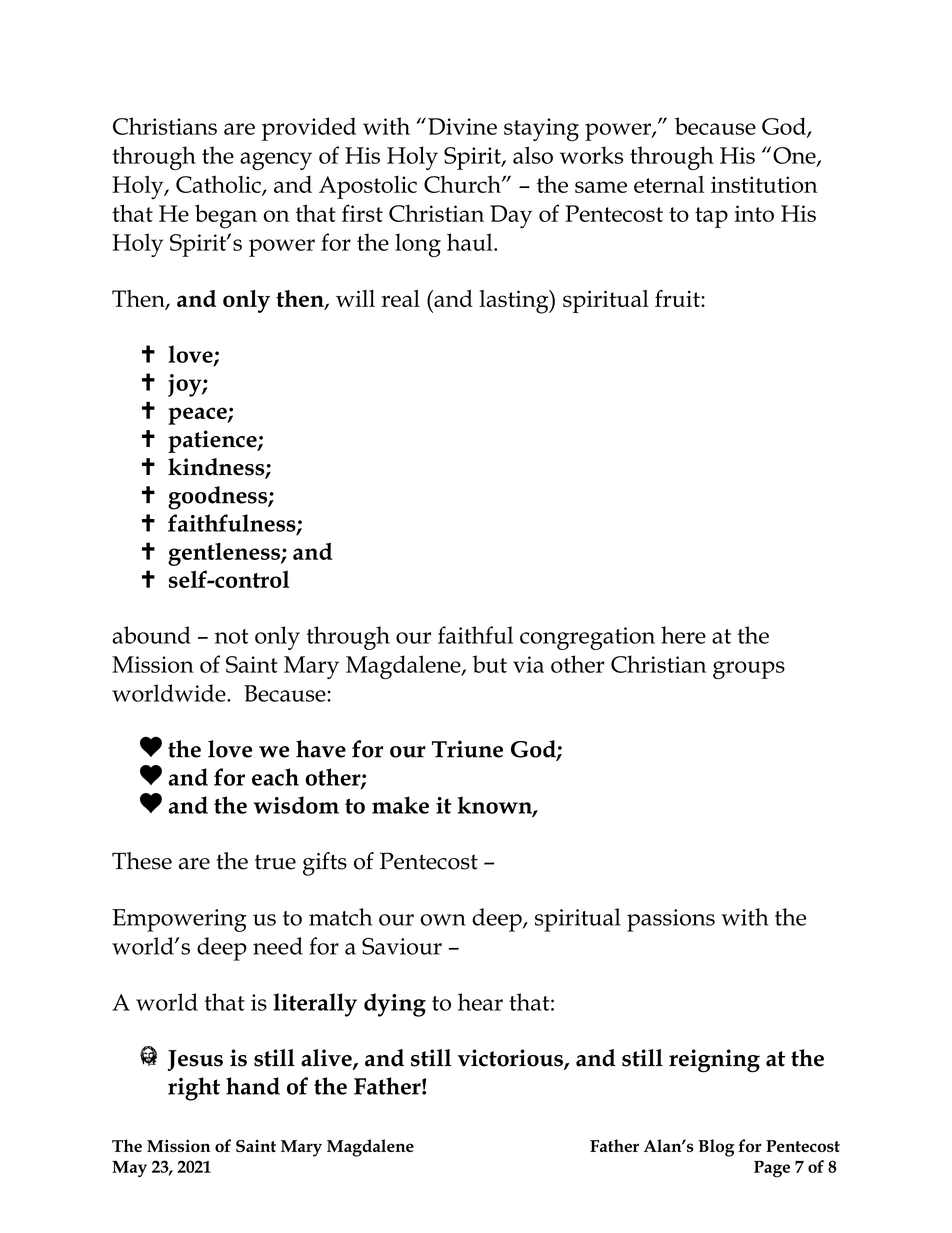 Image resolution: width=952 pixels, height=1233 pixels. What do you see at coordinates (194, 1089) in the screenshot?
I see `right` at bounding box center [194, 1089].
